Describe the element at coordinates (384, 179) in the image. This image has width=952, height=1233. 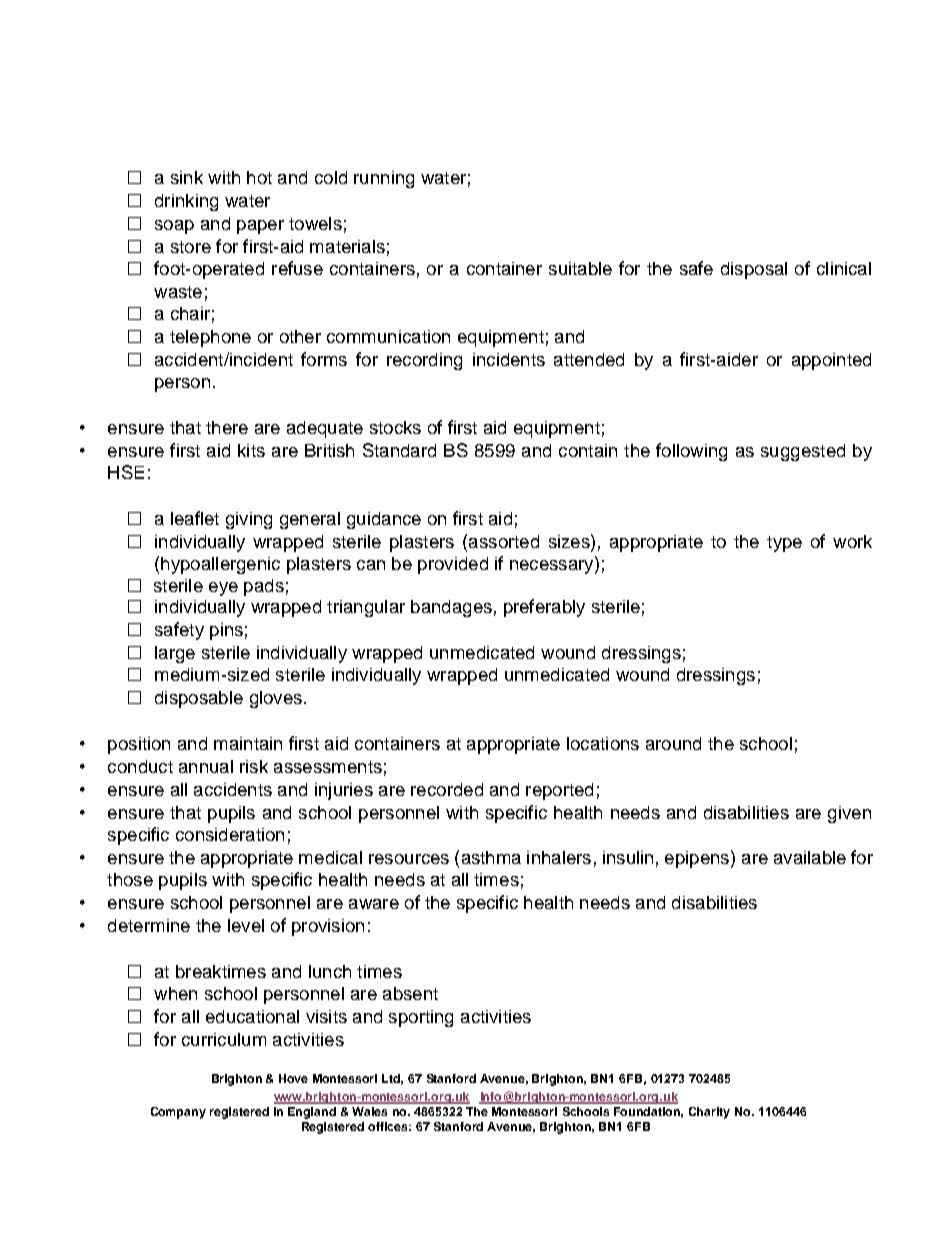
I see `running` at that location.
